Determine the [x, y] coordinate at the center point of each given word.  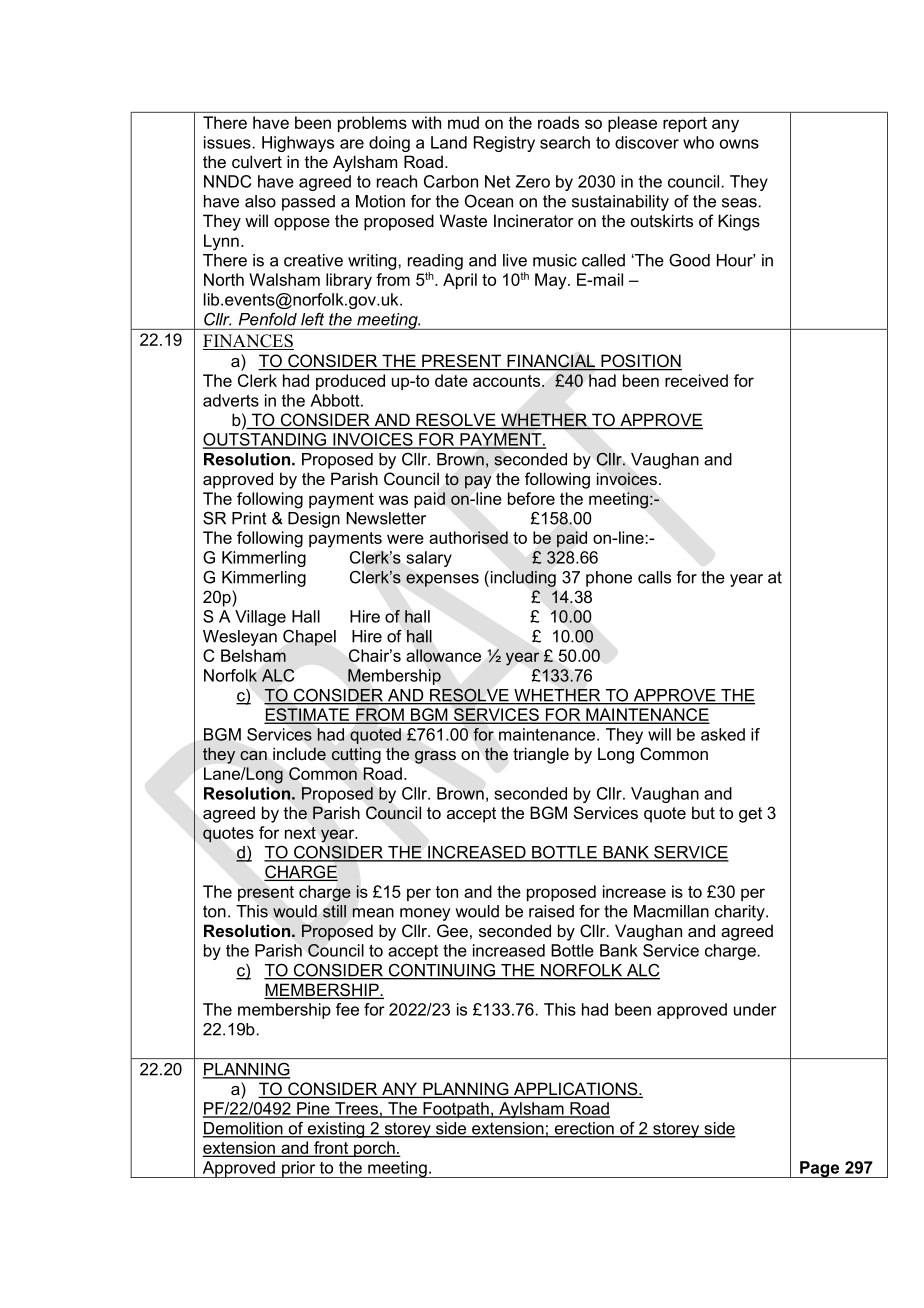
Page [820, 1169]
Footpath [456, 1110]
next [300, 833]
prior [299, 1169]
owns [739, 144]
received [696, 380]
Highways [298, 144]
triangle [541, 755]
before [531, 498]
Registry [504, 144]
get [750, 815]
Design [314, 520]
